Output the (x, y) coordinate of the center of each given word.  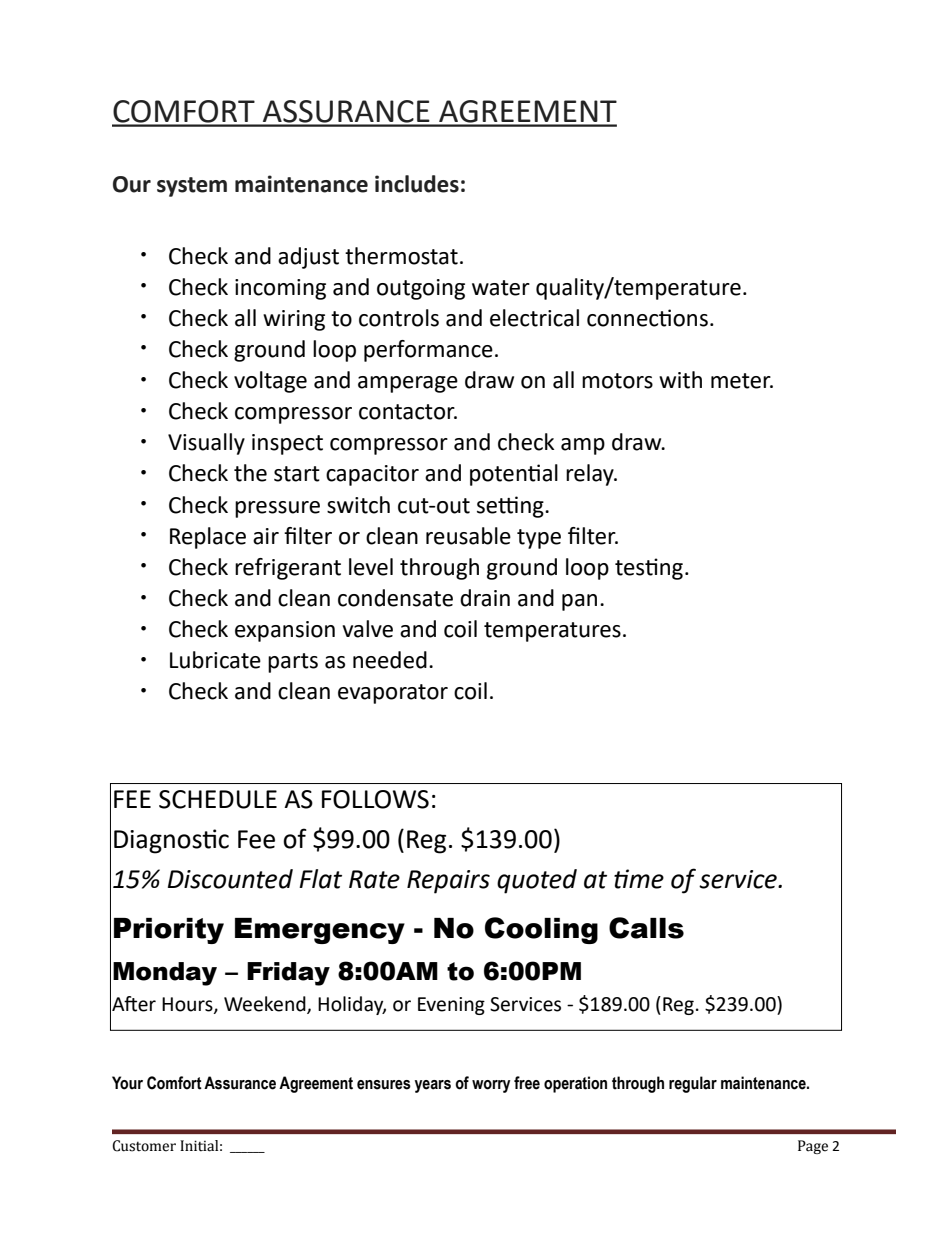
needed (390, 660)
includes (417, 184)
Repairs (448, 882)
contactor (408, 412)
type (539, 539)
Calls (646, 928)
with (680, 380)
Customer (144, 1146)
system (192, 187)
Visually (206, 444)
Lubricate (215, 660)
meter (742, 381)
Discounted (230, 879)
